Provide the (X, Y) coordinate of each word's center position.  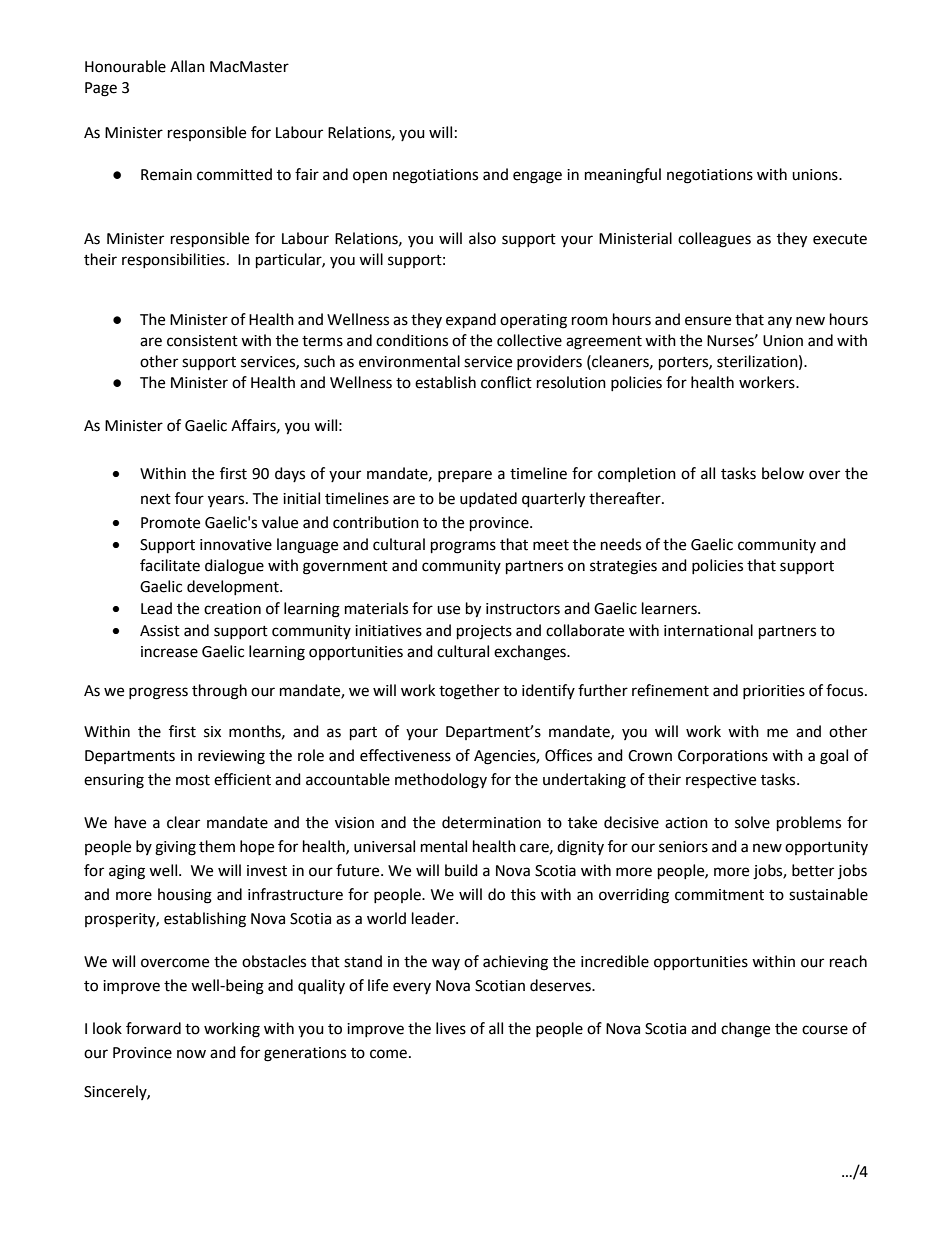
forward (153, 1028)
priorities (774, 692)
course (825, 1030)
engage (537, 177)
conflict (506, 382)
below (783, 473)
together (469, 692)
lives (451, 1028)
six (212, 732)
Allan (187, 66)
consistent (202, 341)
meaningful (623, 176)
